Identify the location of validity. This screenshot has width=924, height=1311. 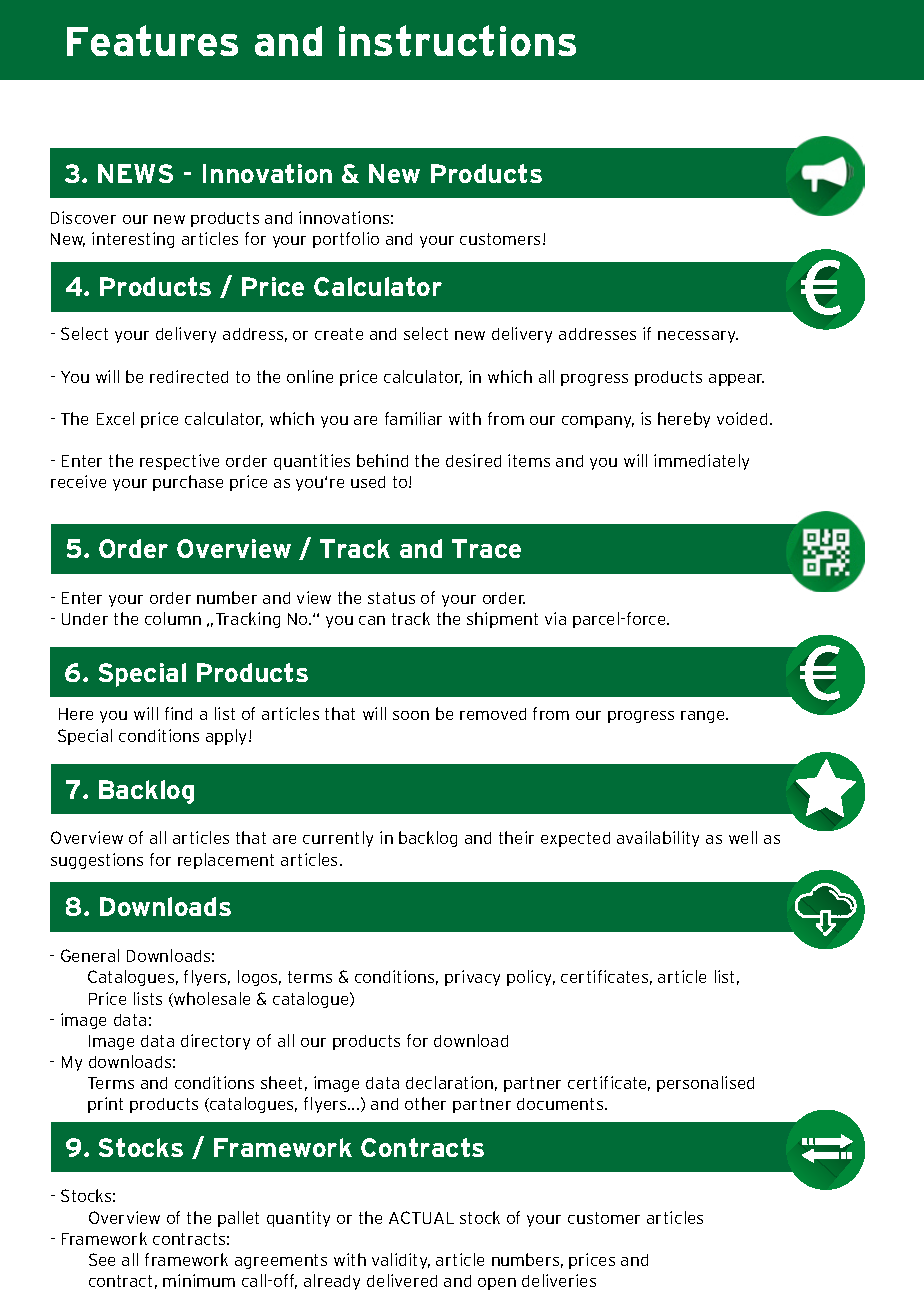
(401, 1261).
